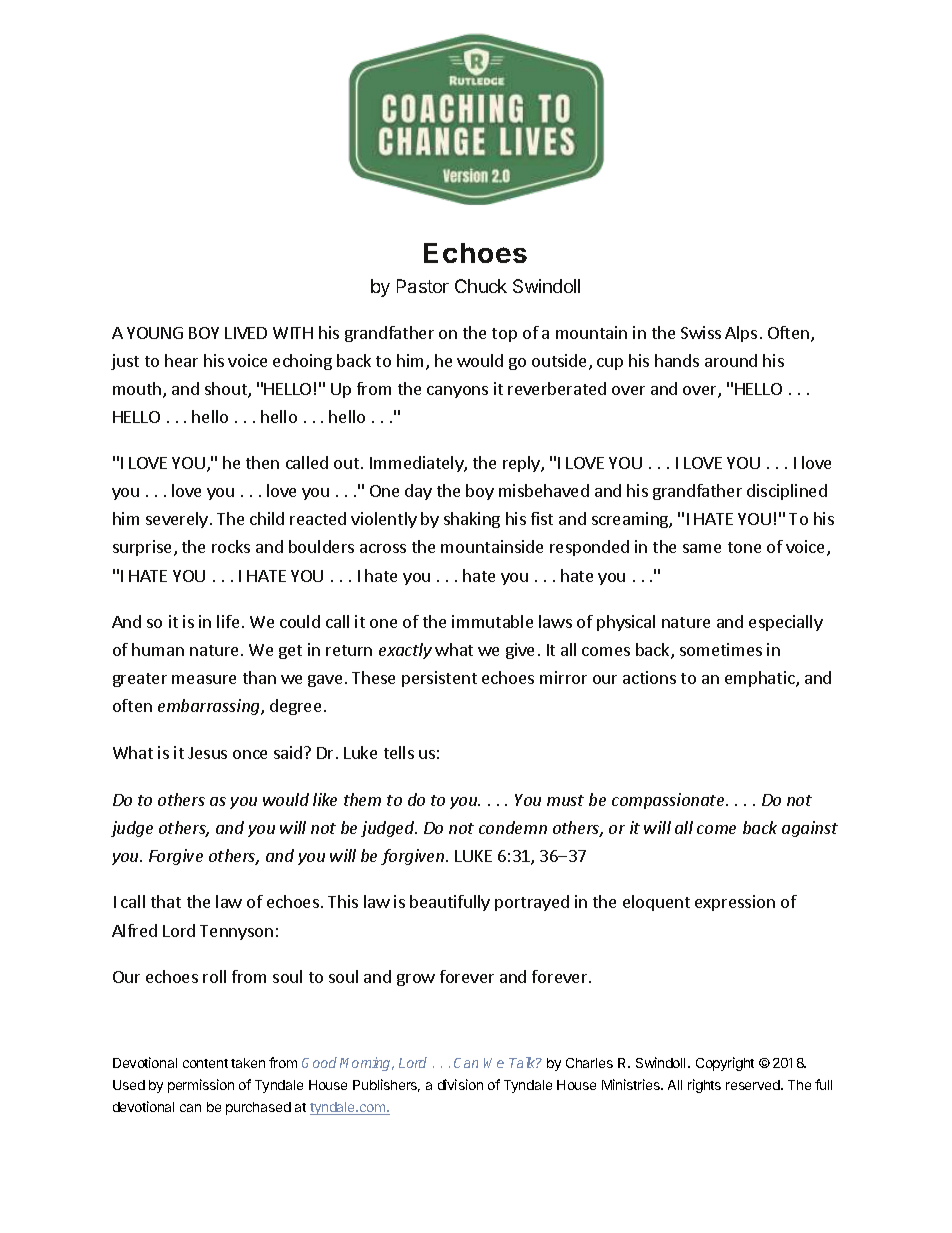 The image size is (952, 1233). Describe the element at coordinates (210, 707) in the image. I see `embarrassing` at that location.
